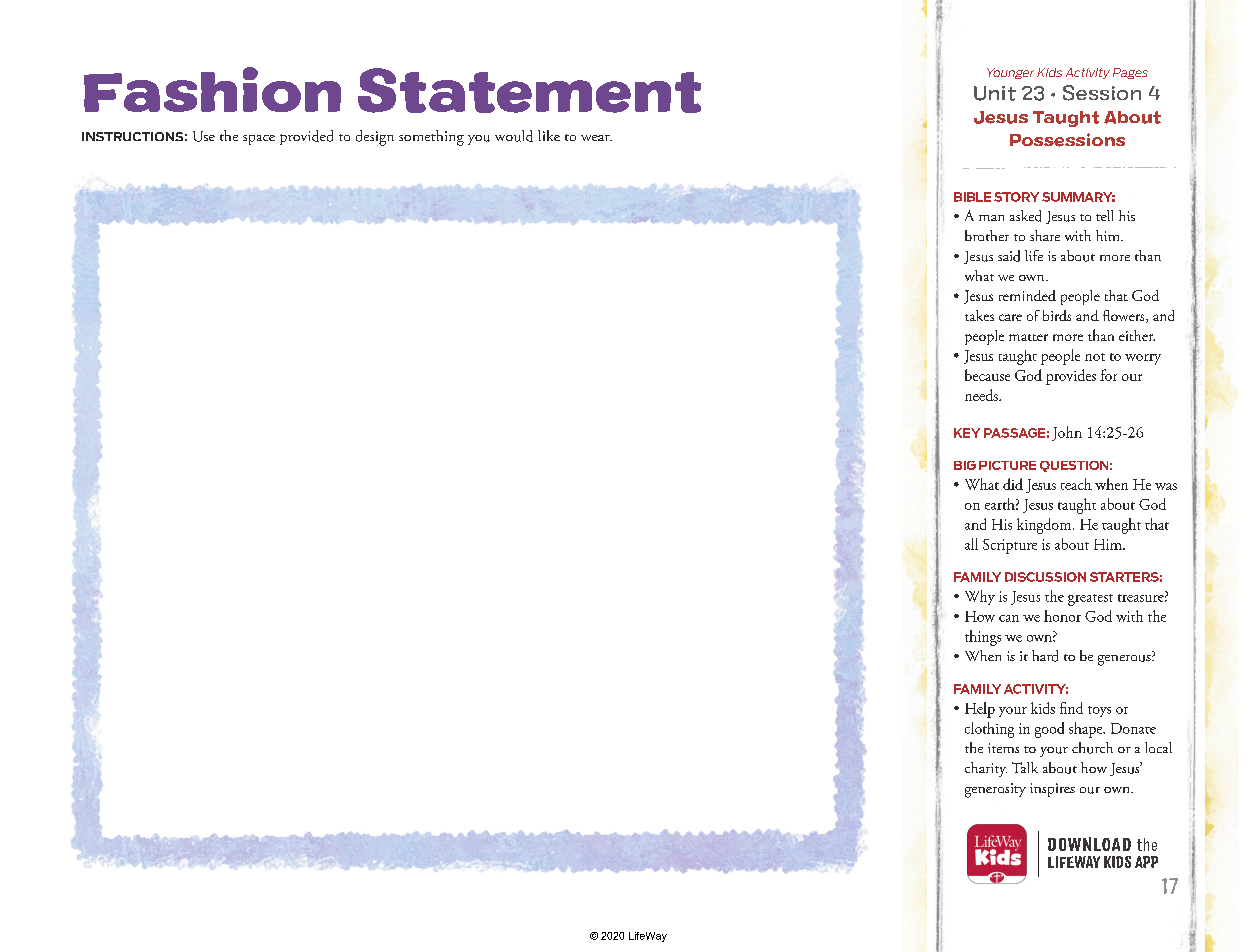 The image size is (1257, 952). Describe the element at coordinates (995, 790) in the page. I see `generosity` at that location.
